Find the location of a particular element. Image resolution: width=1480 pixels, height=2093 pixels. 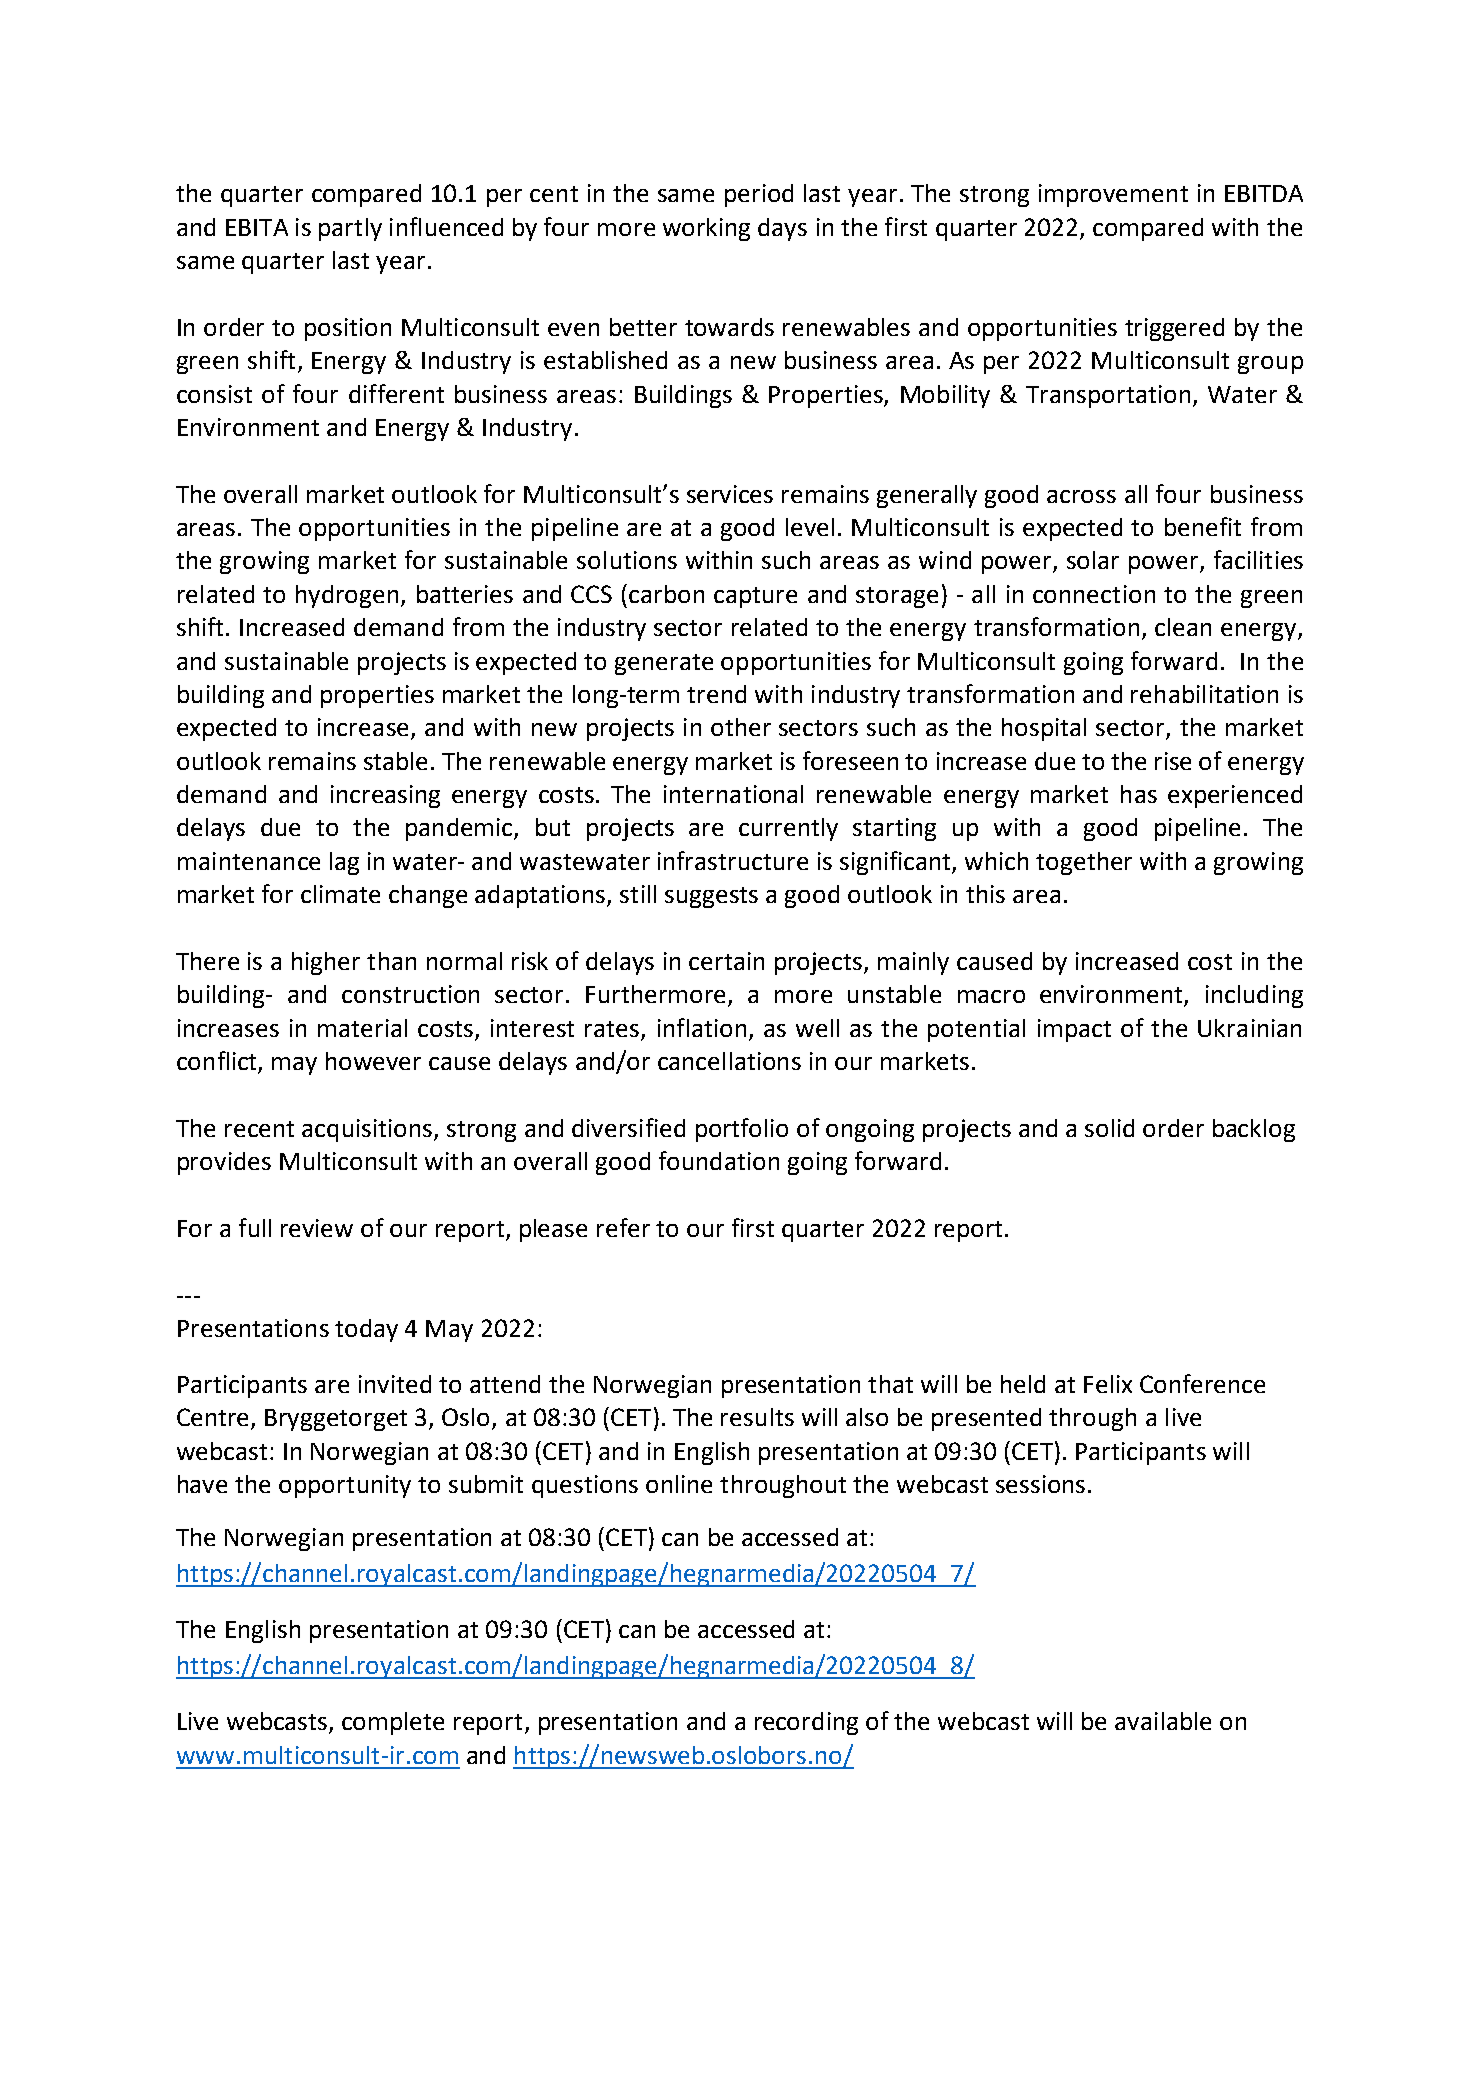

recording is located at coordinates (806, 1723).
